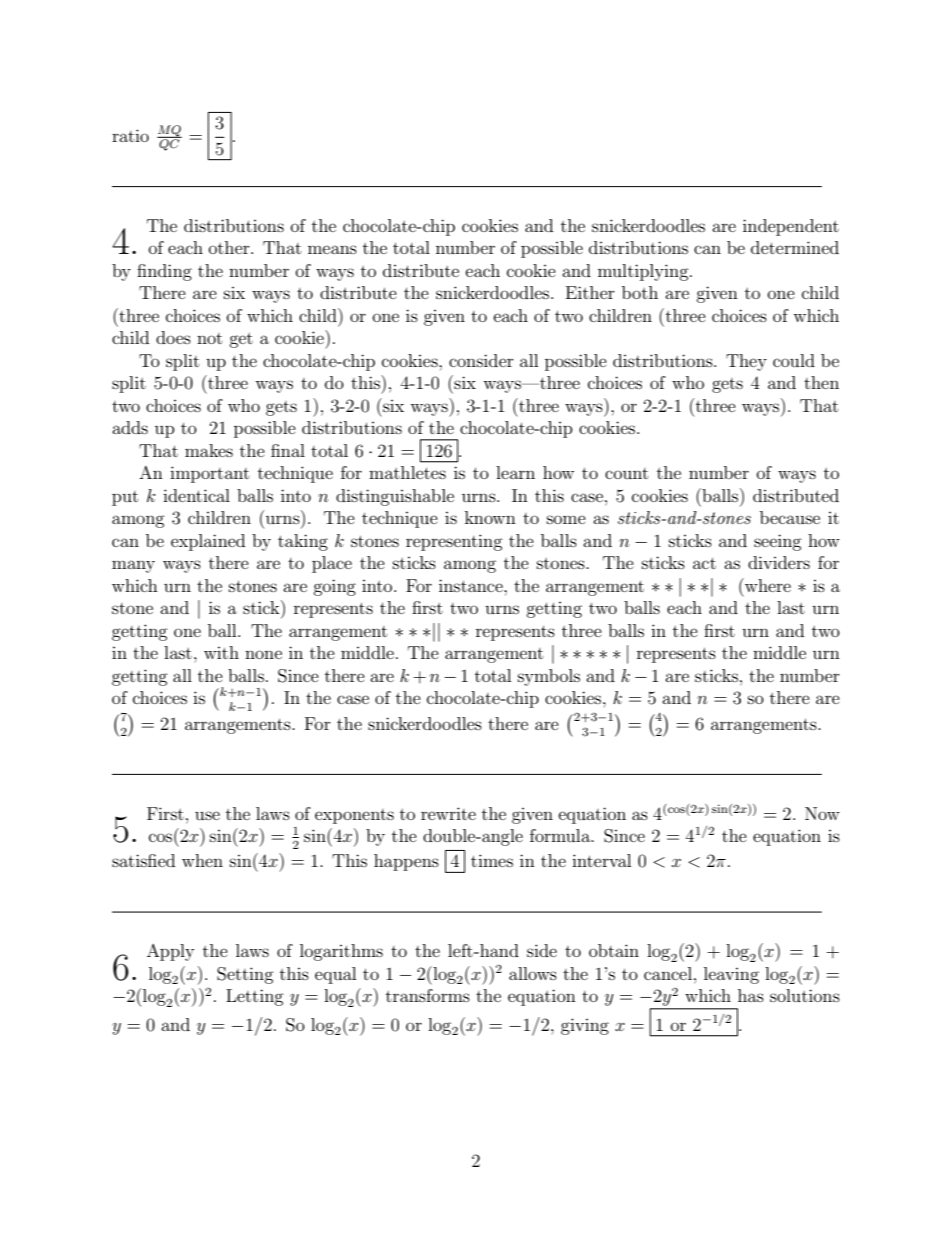 This page has height=1233, width=952. What do you see at coordinates (767, 585) in the page?
I see `where` at bounding box center [767, 585].
